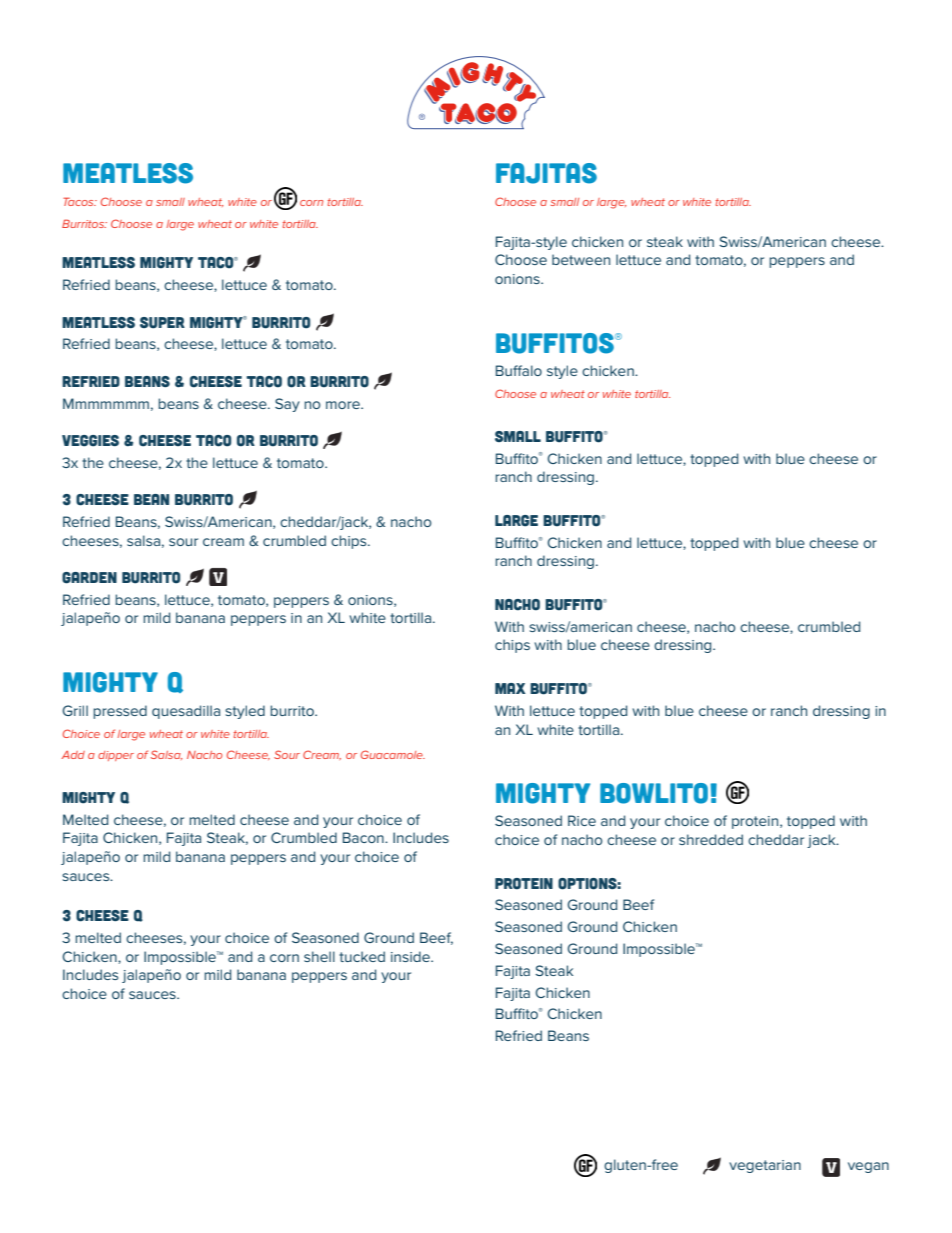 Image resolution: width=952 pixels, height=1233 pixels. Describe the element at coordinates (162, 323) in the image. I see `Super` at that location.
